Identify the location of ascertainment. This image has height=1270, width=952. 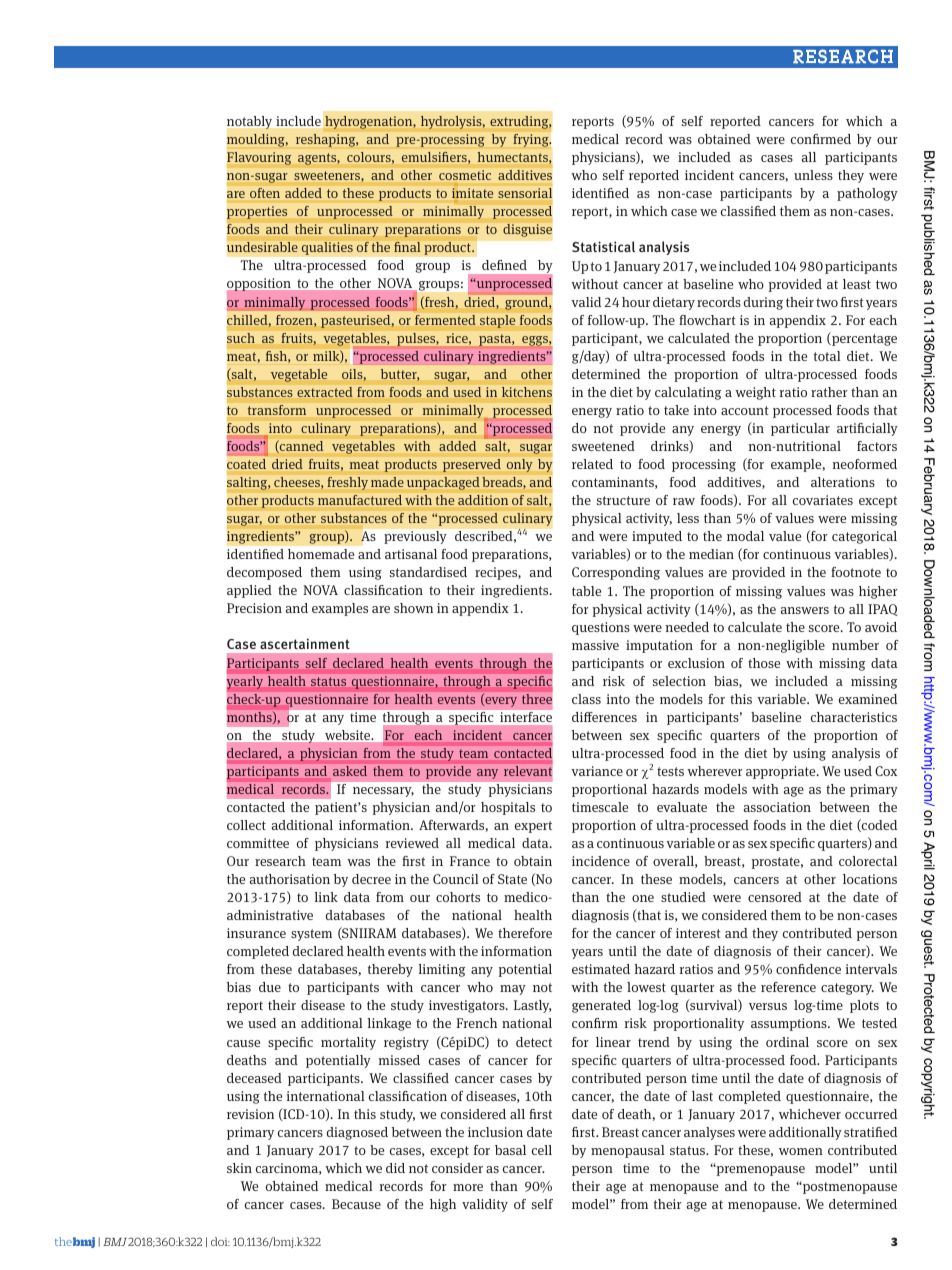
(305, 643).
